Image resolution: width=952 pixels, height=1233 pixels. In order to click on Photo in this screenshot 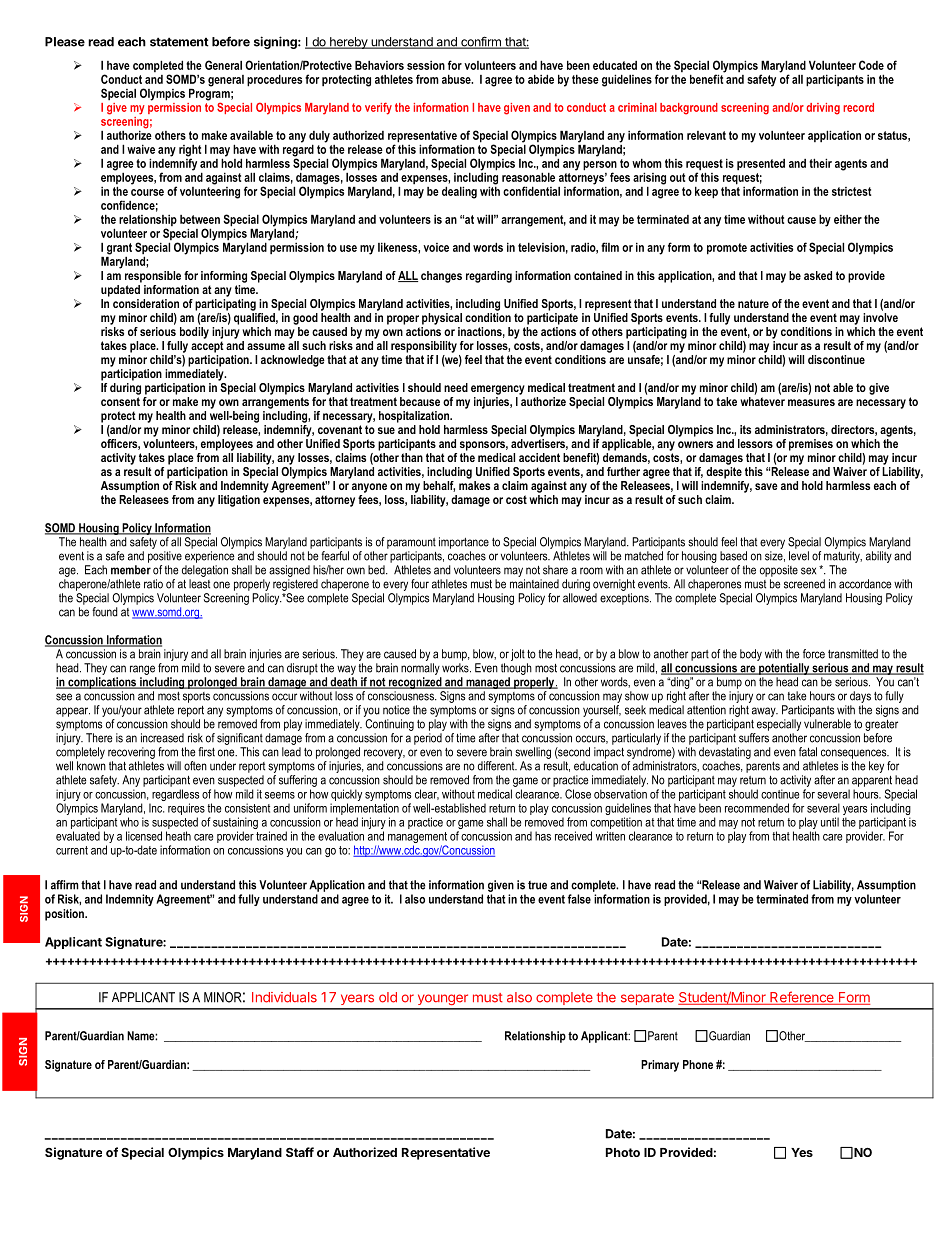, I will do `click(623, 1152)`.
